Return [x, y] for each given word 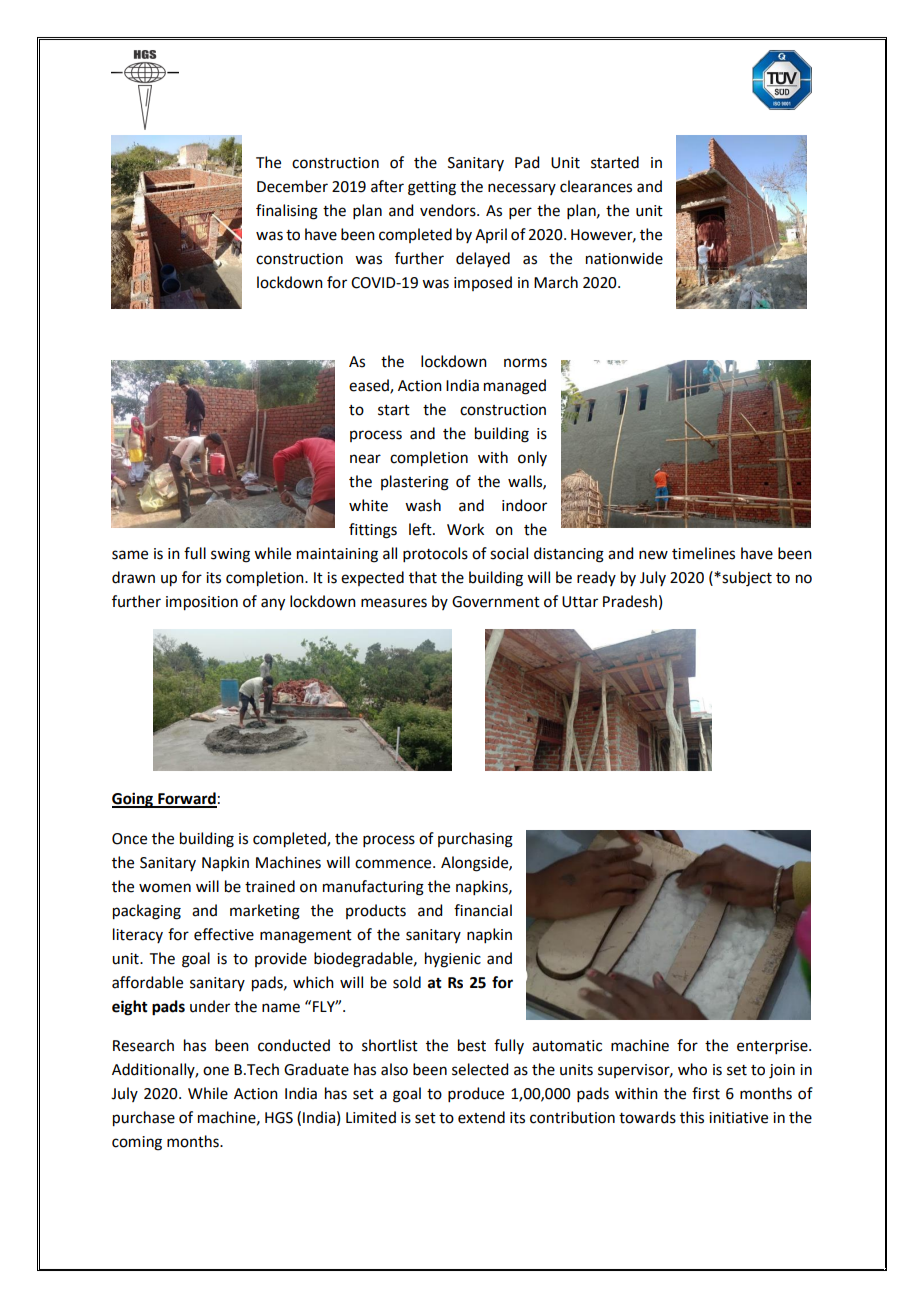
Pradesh [630, 601]
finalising [287, 212]
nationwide [624, 258]
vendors [449, 210]
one [216, 1071]
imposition [202, 603]
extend [481, 1117]
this [692, 1117]
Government [496, 602]
